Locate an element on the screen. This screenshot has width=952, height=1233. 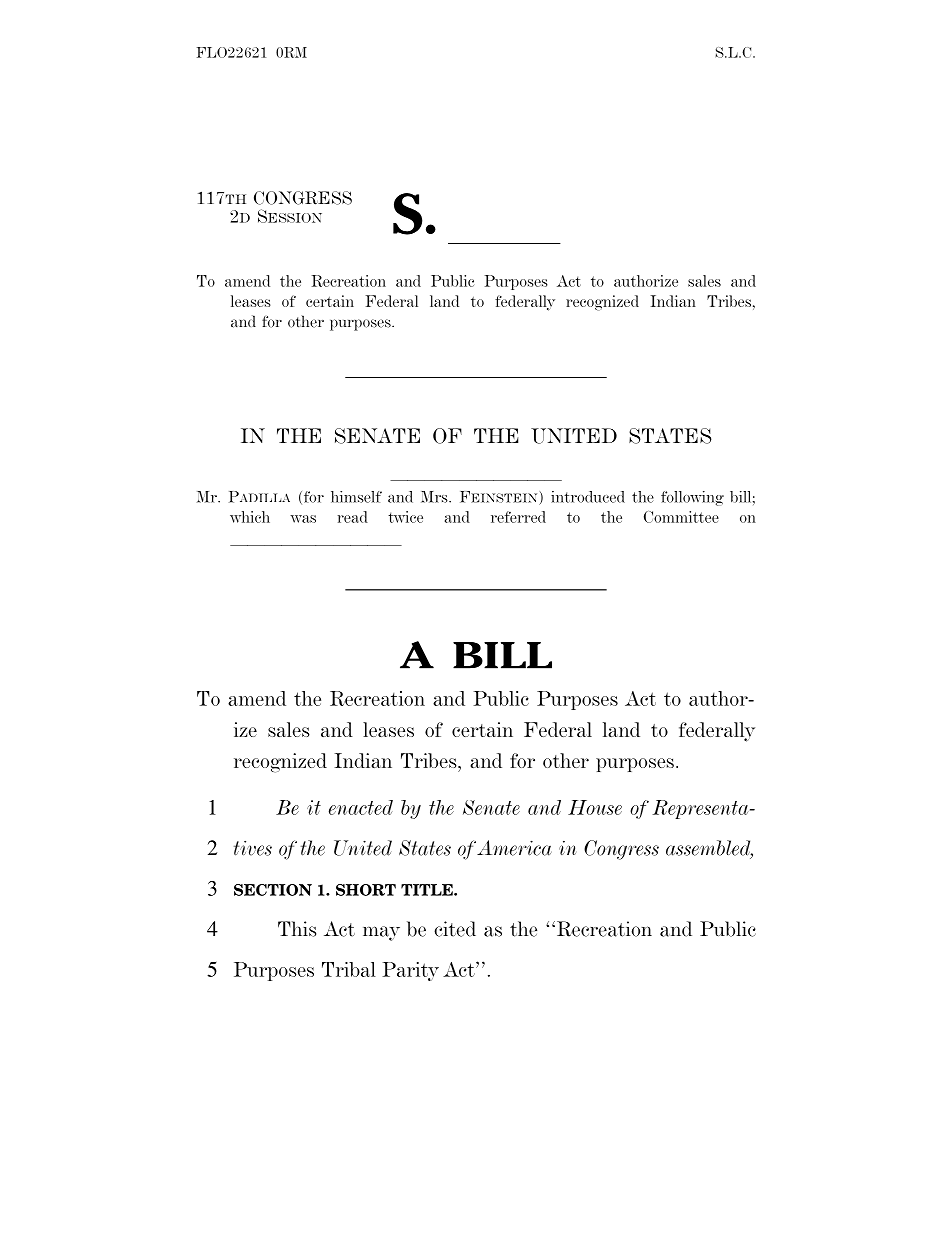
Mrs is located at coordinates (435, 497).
